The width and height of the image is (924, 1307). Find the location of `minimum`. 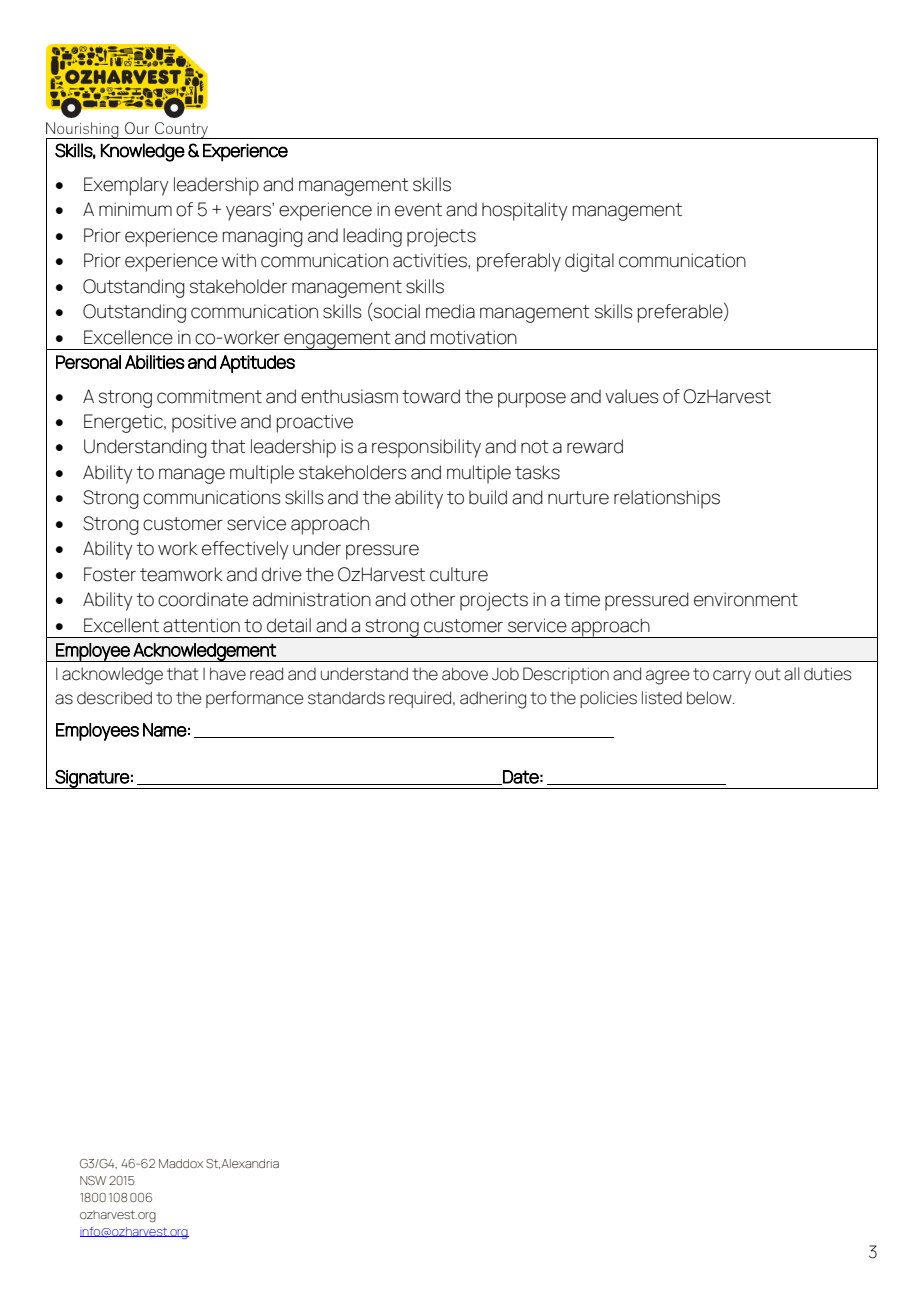

minimum is located at coordinates (135, 209).
